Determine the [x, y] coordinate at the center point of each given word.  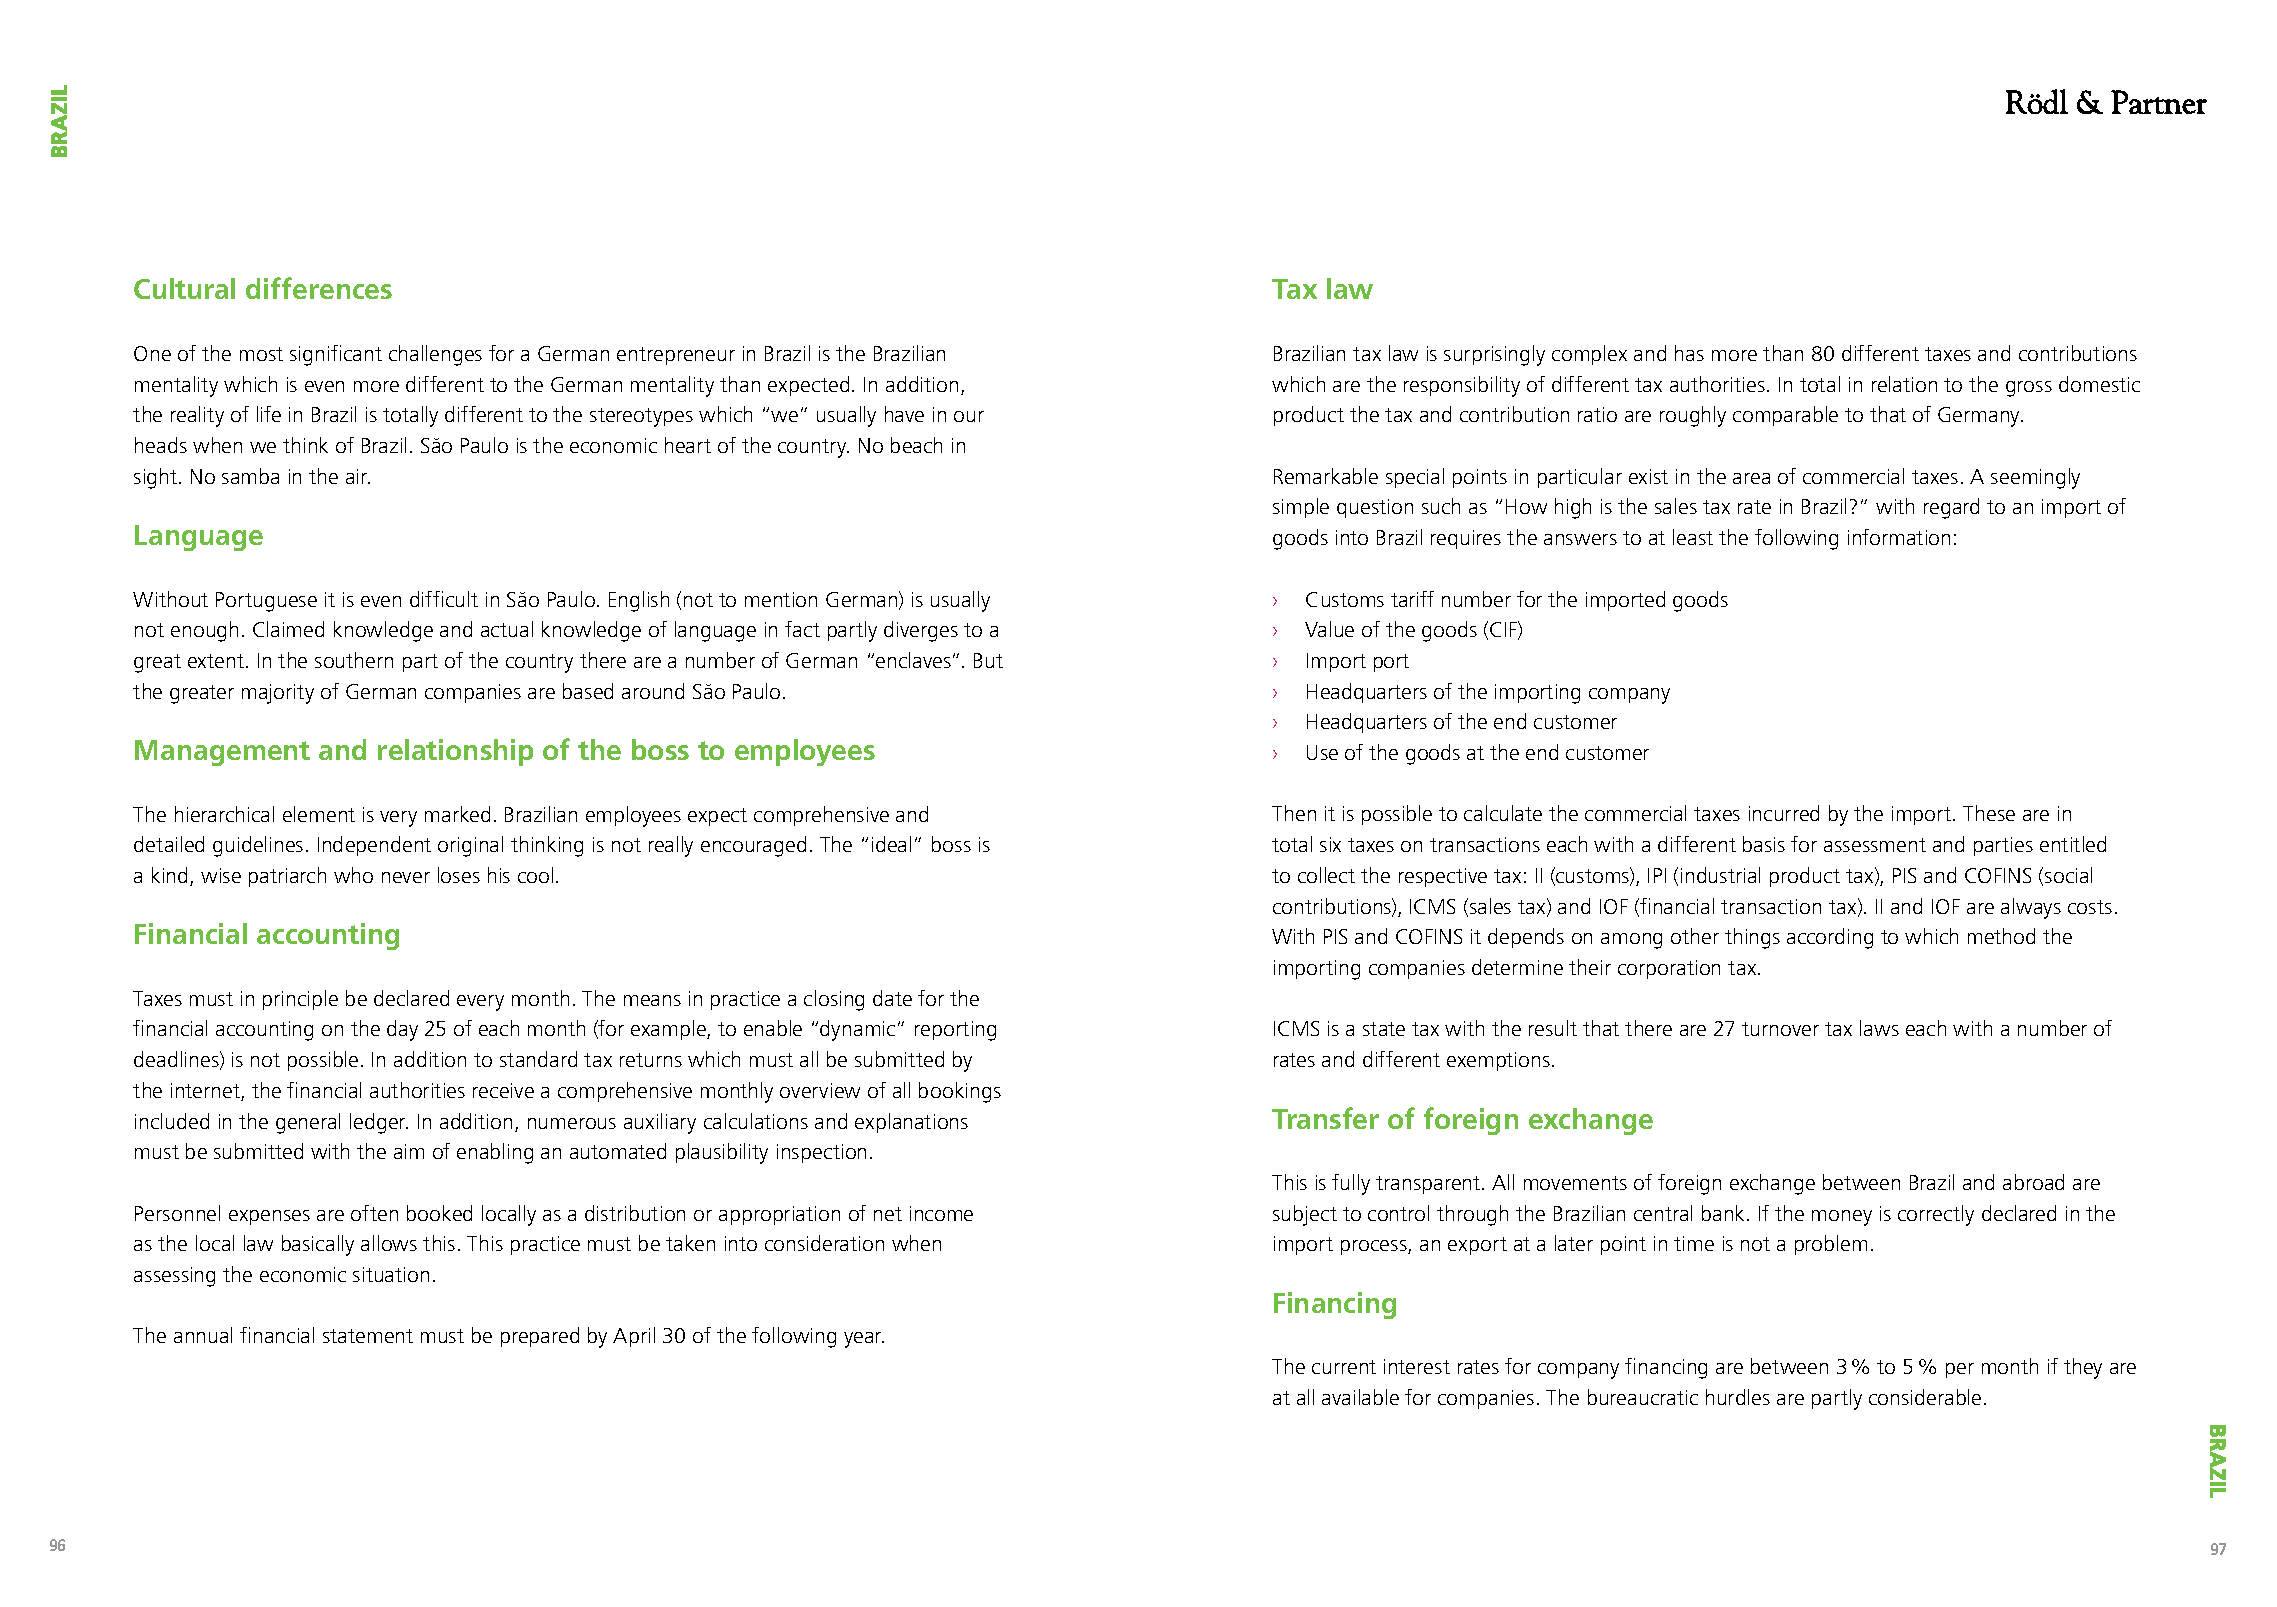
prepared [540, 1337]
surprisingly [1494, 355]
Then [1294, 813]
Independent [374, 846]
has [1689, 353]
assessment [1875, 845]
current [1344, 1367]
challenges [435, 355]
